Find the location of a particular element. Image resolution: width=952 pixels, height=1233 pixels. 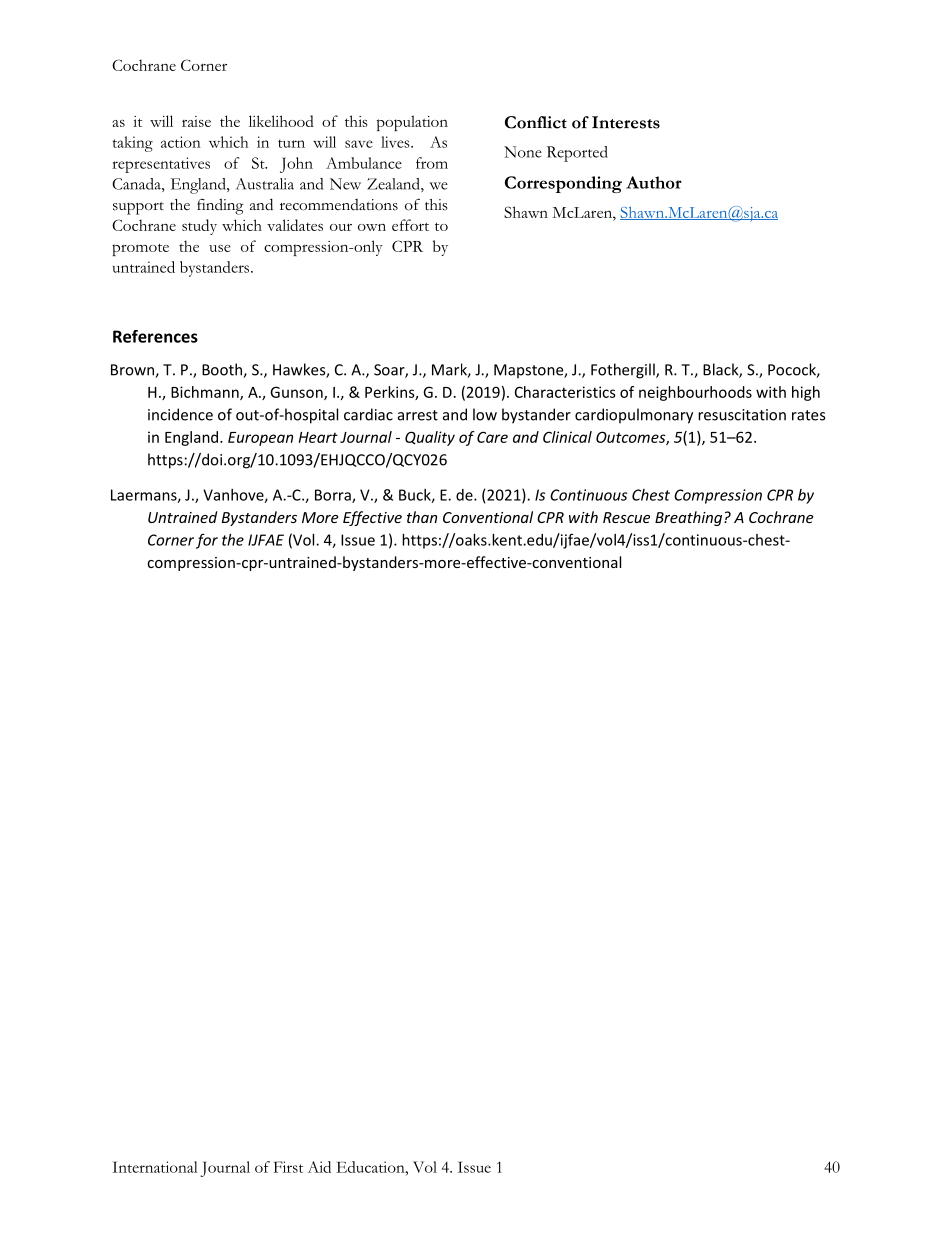

action is located at coordinates (181, 142).
